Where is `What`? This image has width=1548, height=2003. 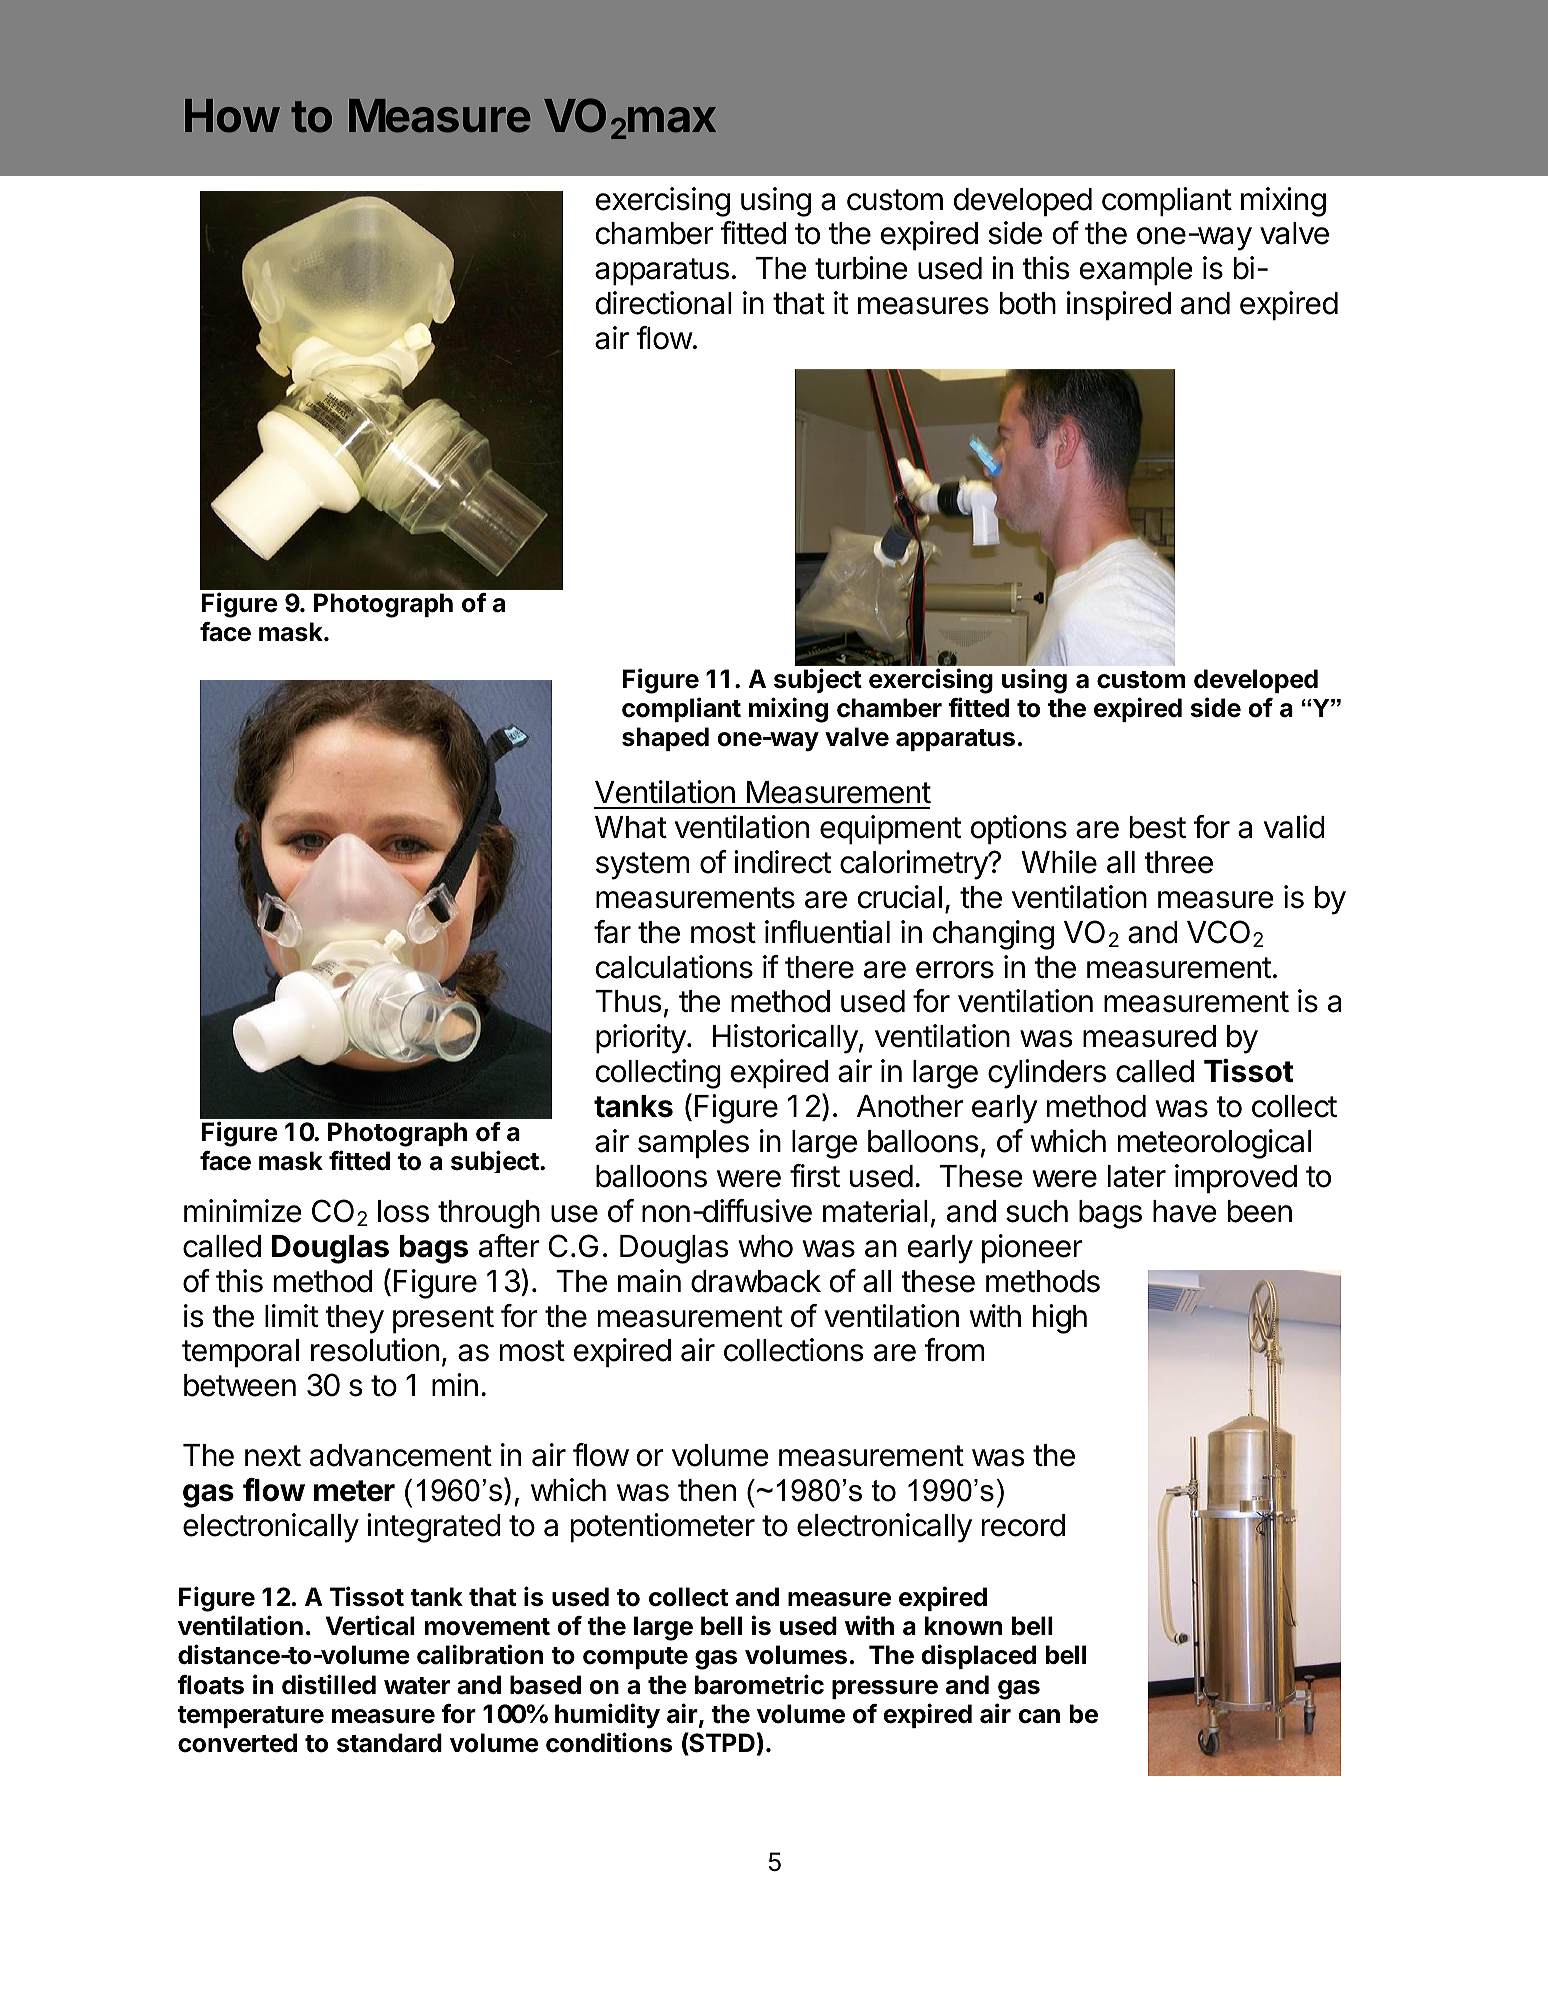 What is located at coordinates (631, 827).
